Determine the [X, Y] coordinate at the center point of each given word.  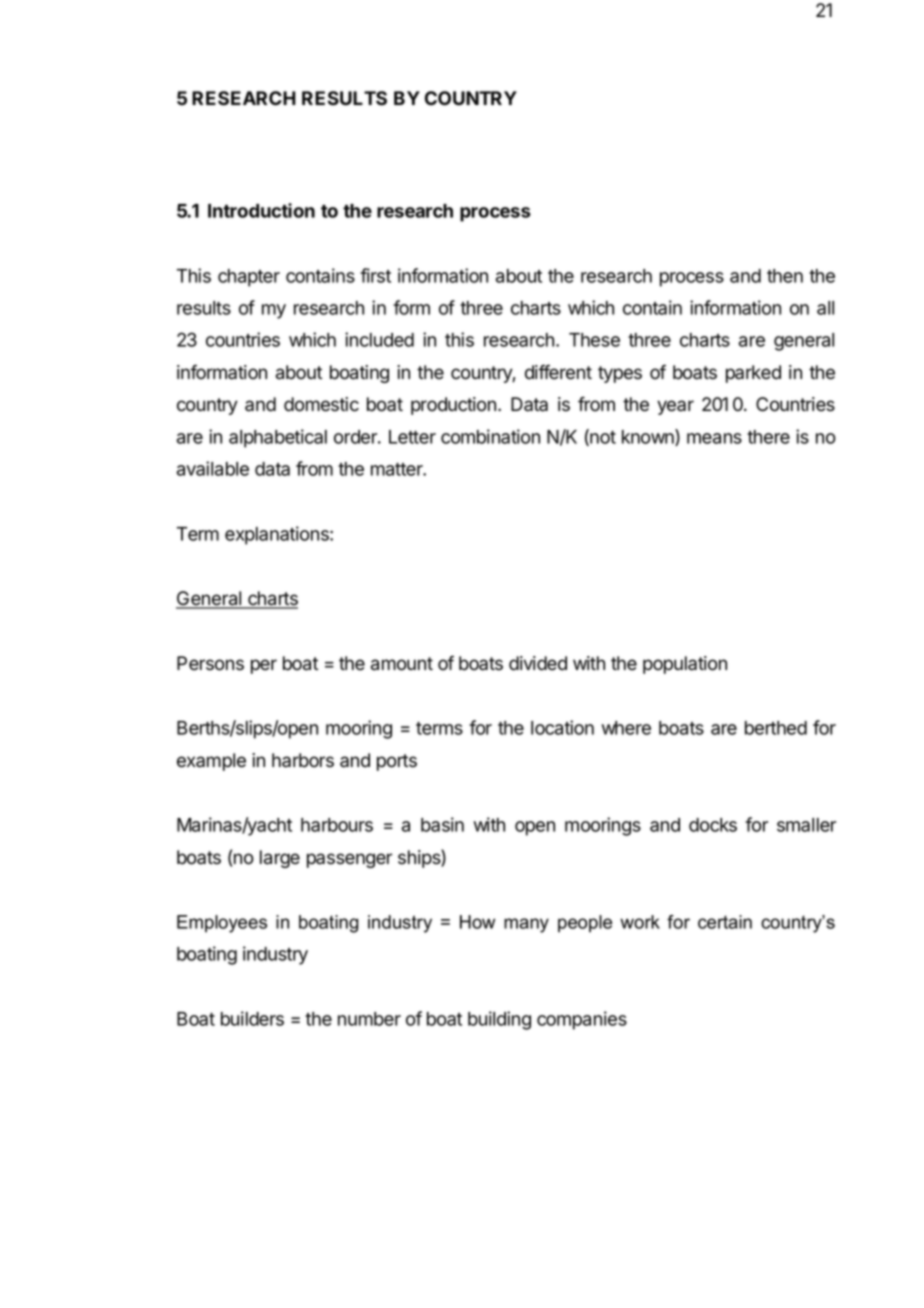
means [714, 438]
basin [442, 824]
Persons [210, 663]
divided [538, 663]
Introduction [261, 210]
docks [713, 825]
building [499, 1020]
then [785, 276]
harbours [337, 825]
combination [490, 436]
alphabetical [278, 438]
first [375, 275]
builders [252, 1018]
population [685, 665]
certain [725, 922]
